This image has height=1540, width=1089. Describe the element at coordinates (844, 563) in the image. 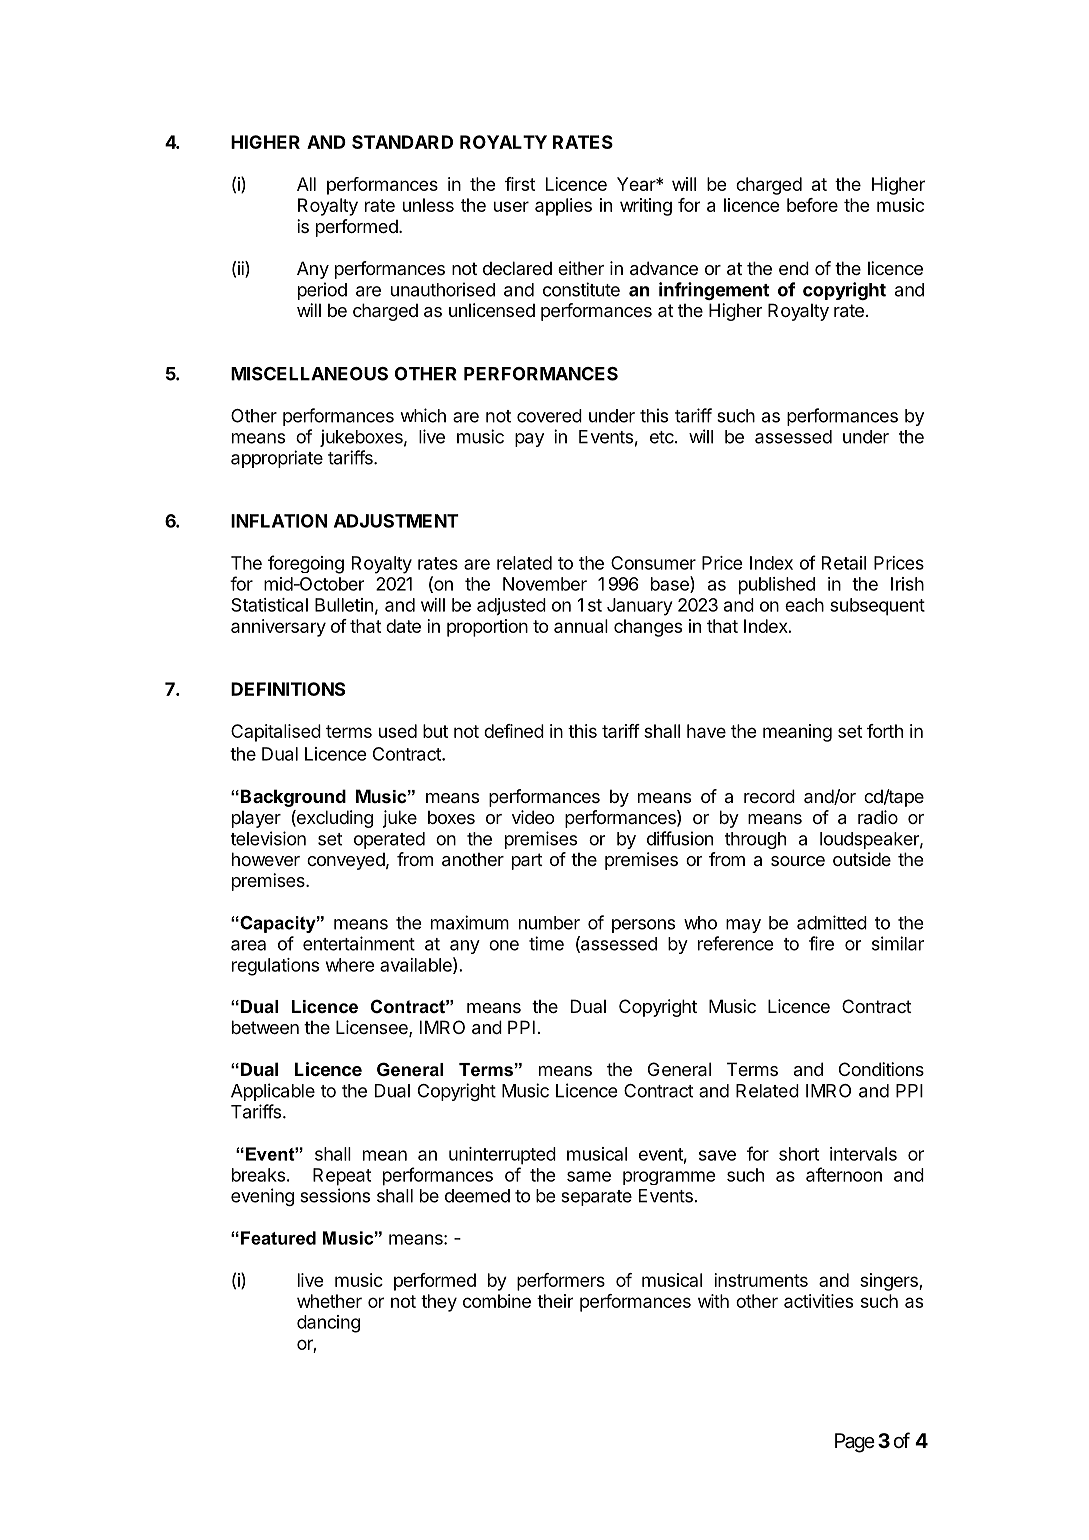

I see `Retail` at that location.
